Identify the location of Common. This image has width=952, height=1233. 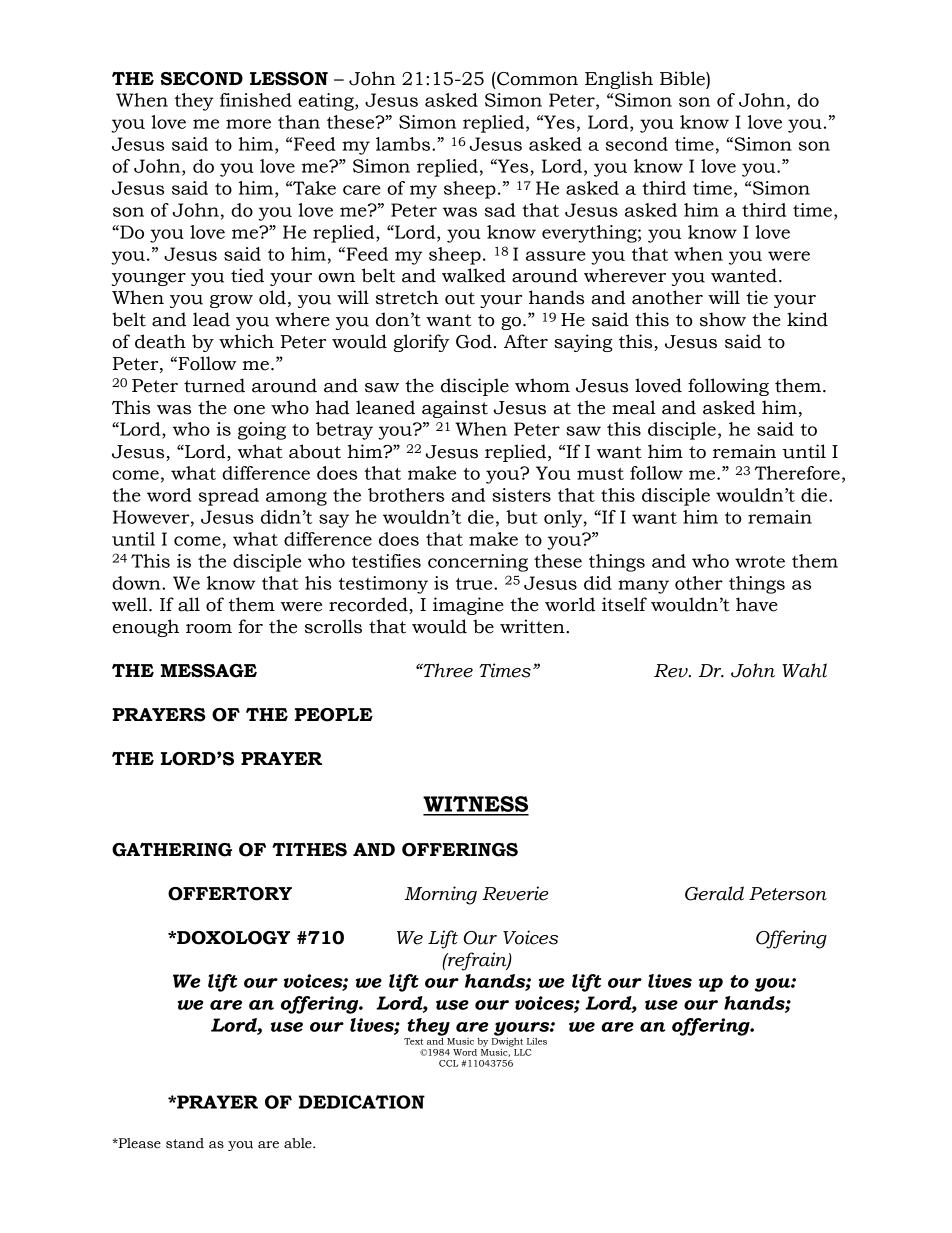
(536, 79).
